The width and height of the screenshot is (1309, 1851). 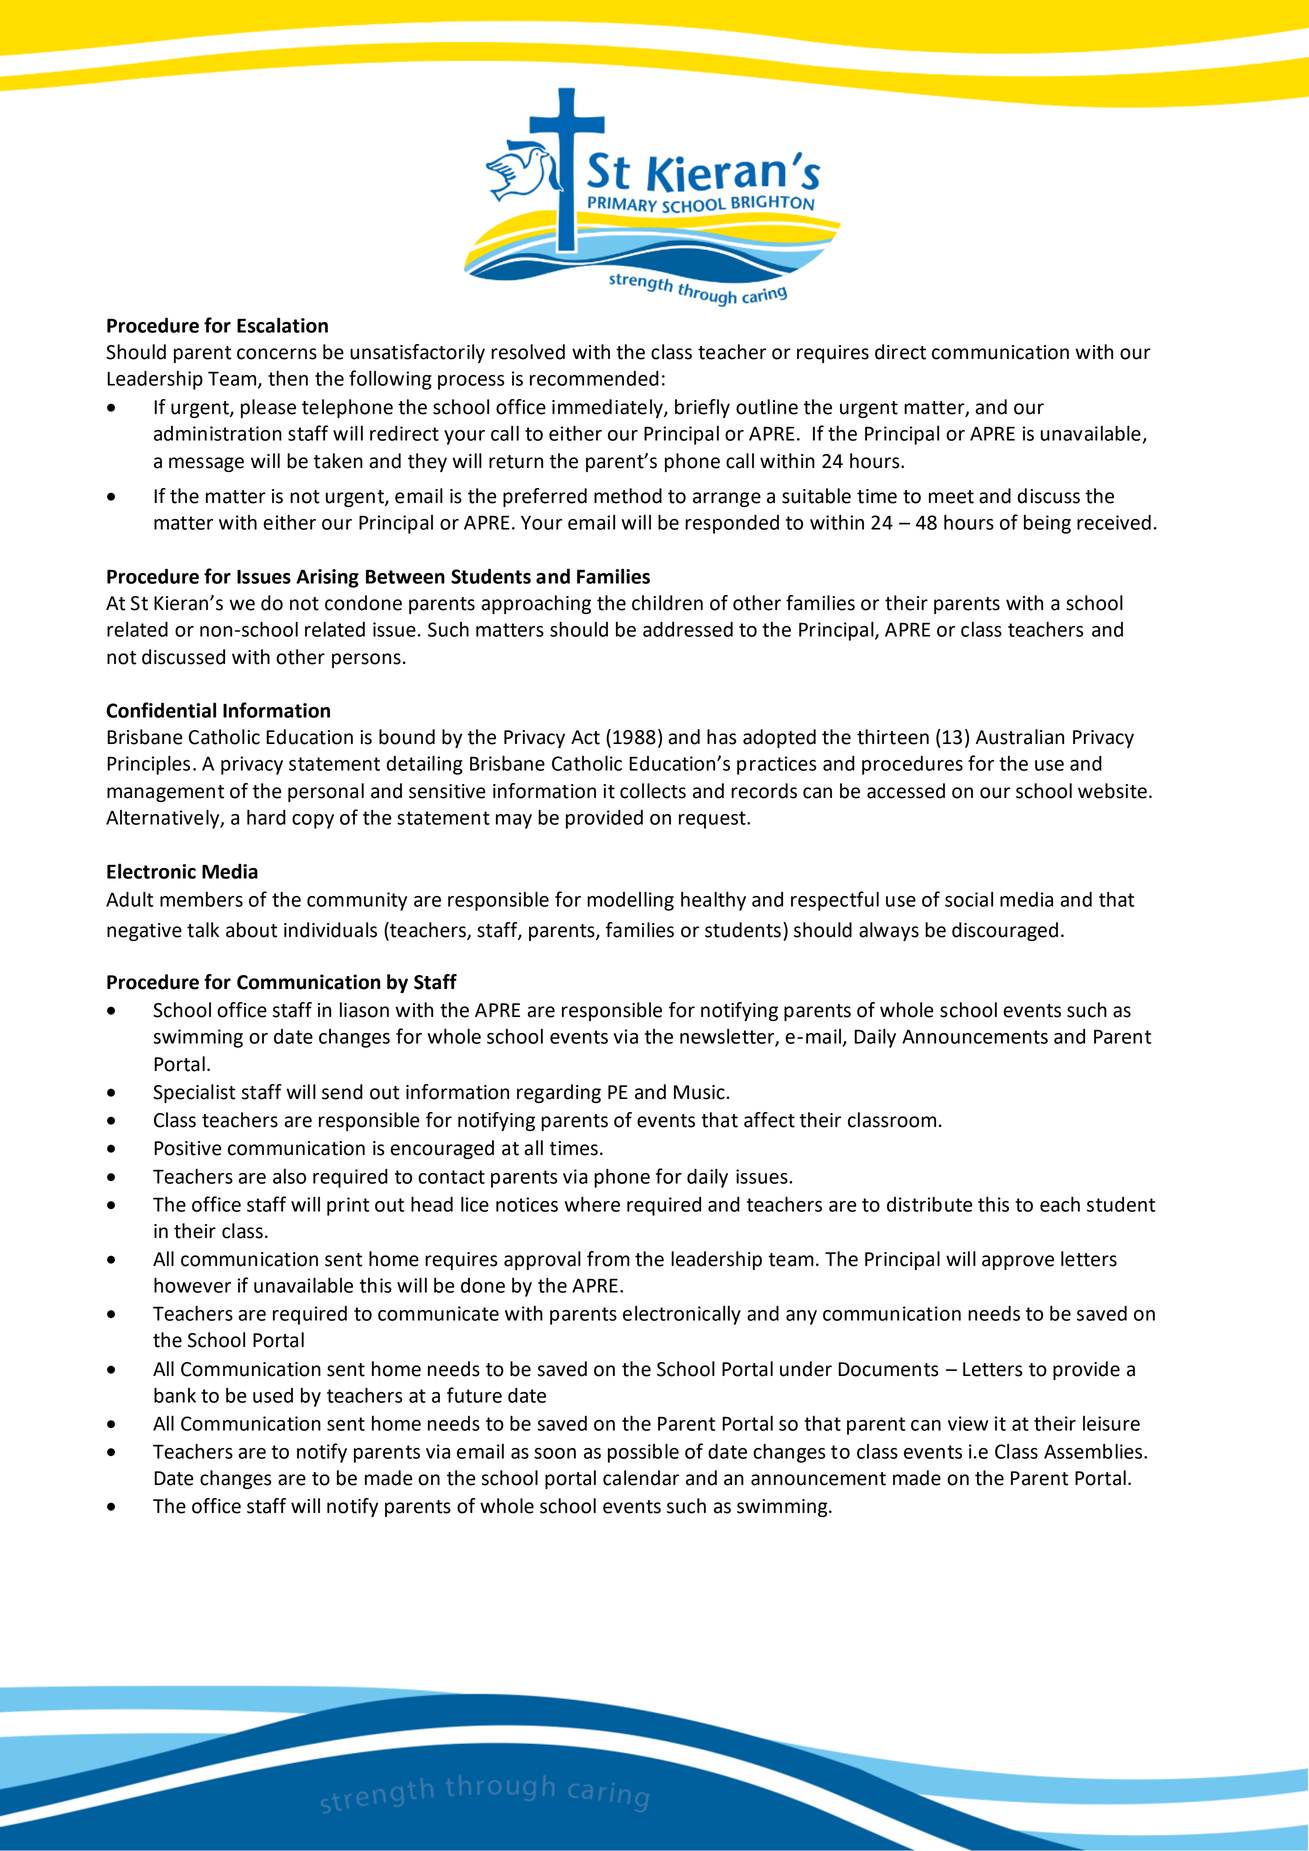 I want to click on regarding, so click(x=559, y=1093).
